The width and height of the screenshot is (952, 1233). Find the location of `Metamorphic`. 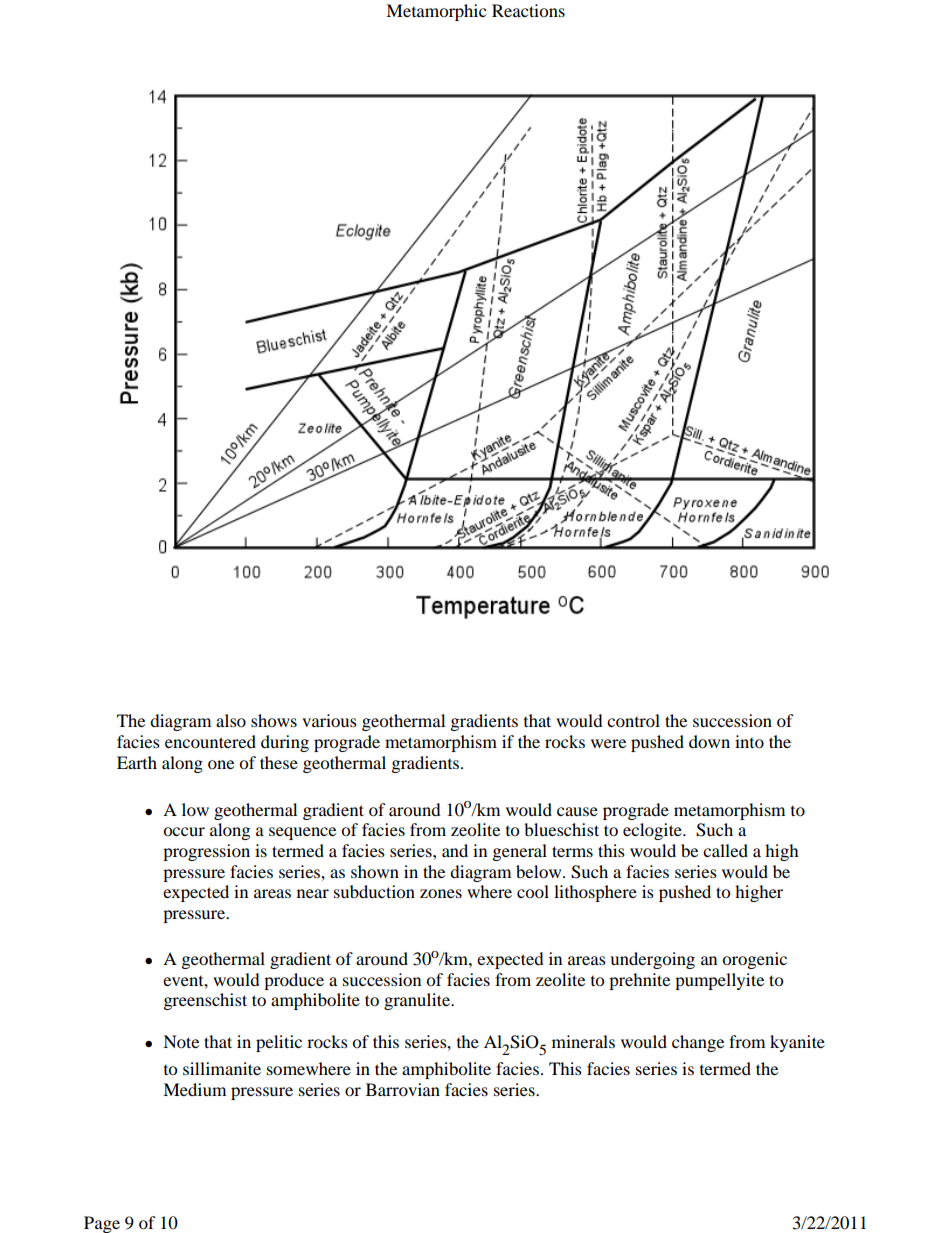

Metamorphic is located at coordinates (436, 12).
